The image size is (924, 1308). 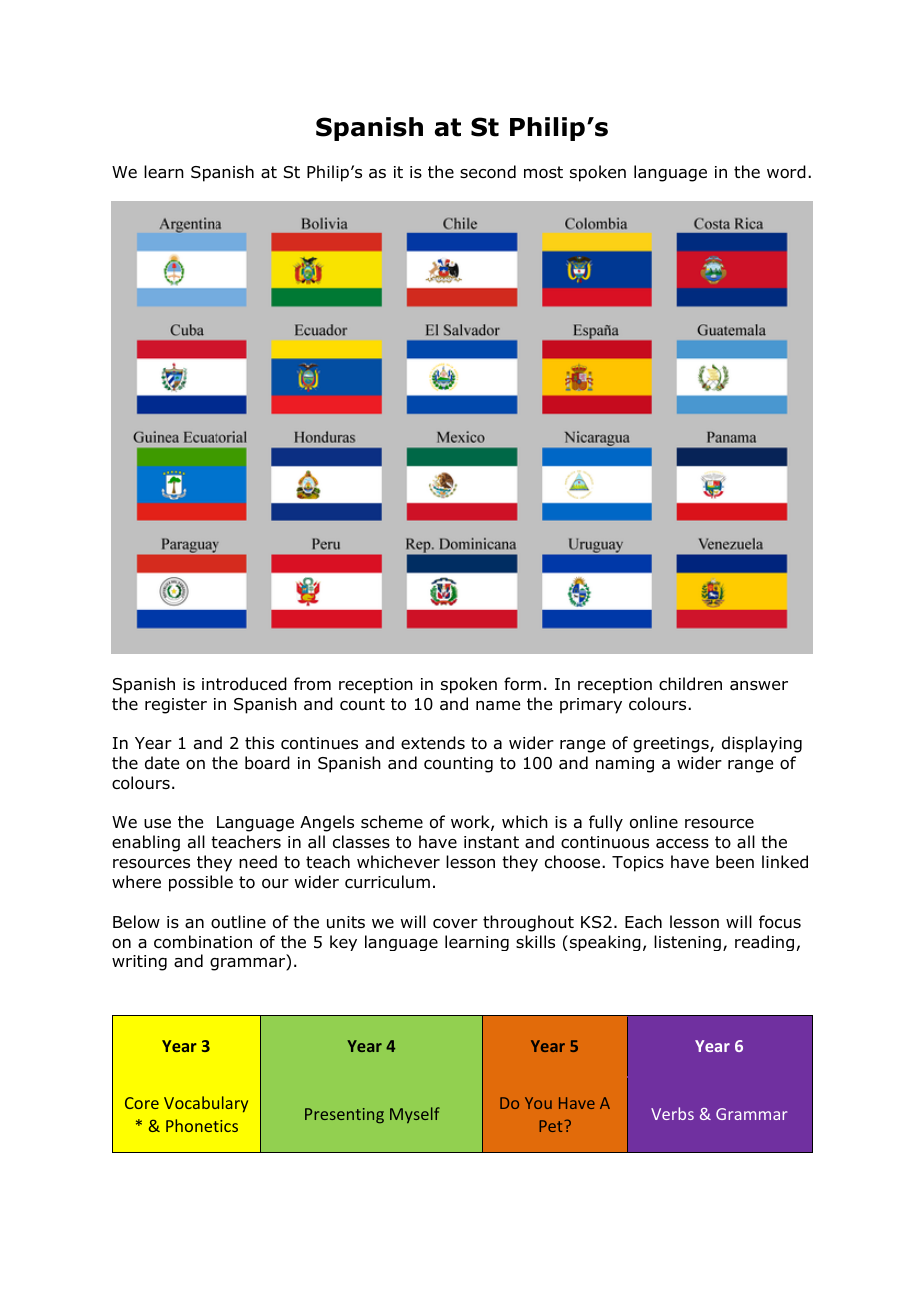 What do you see at coordinates (543, 172) in the document?
I see `most` at bounding box center [543, 172].
